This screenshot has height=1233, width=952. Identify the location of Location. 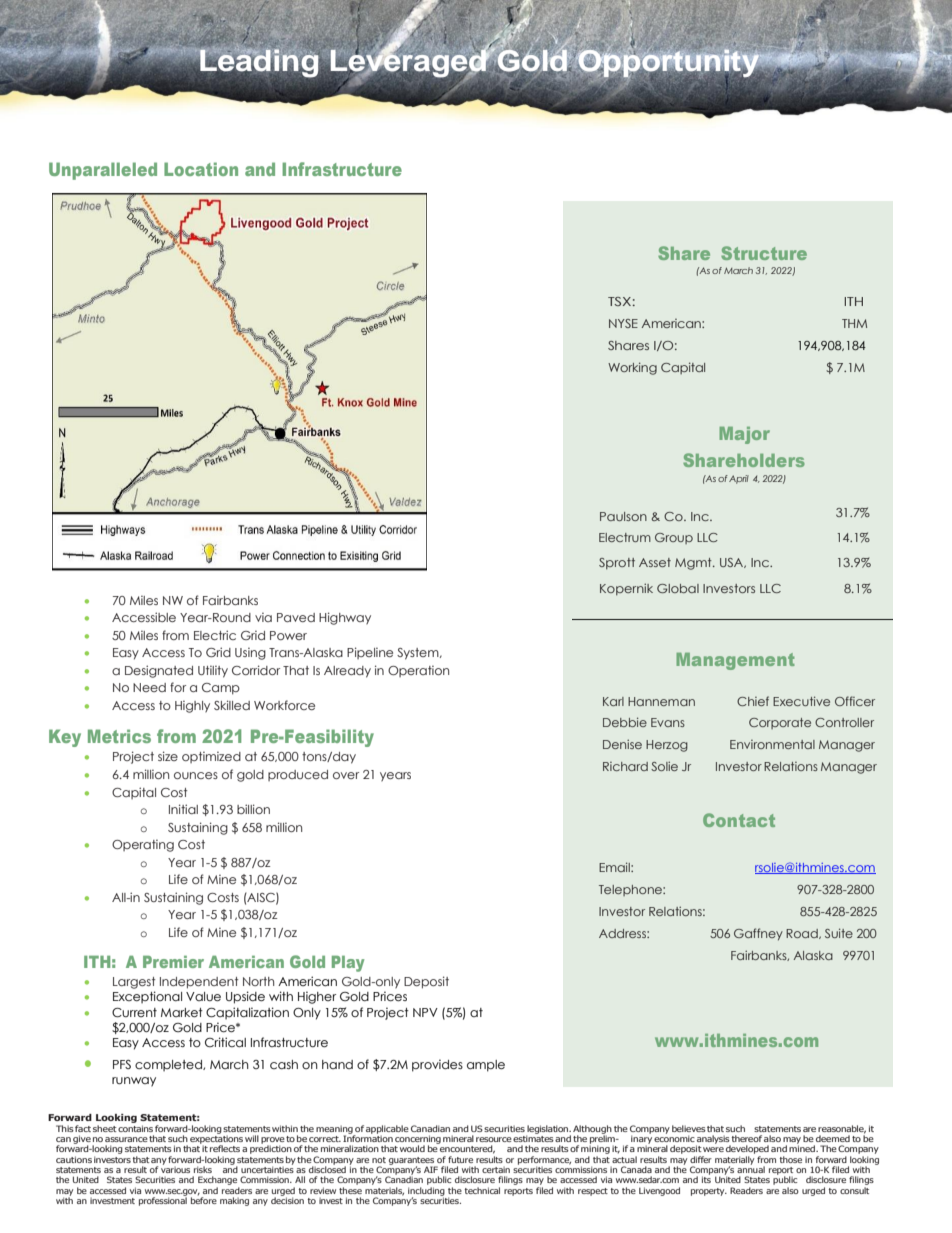
(201, 169).
